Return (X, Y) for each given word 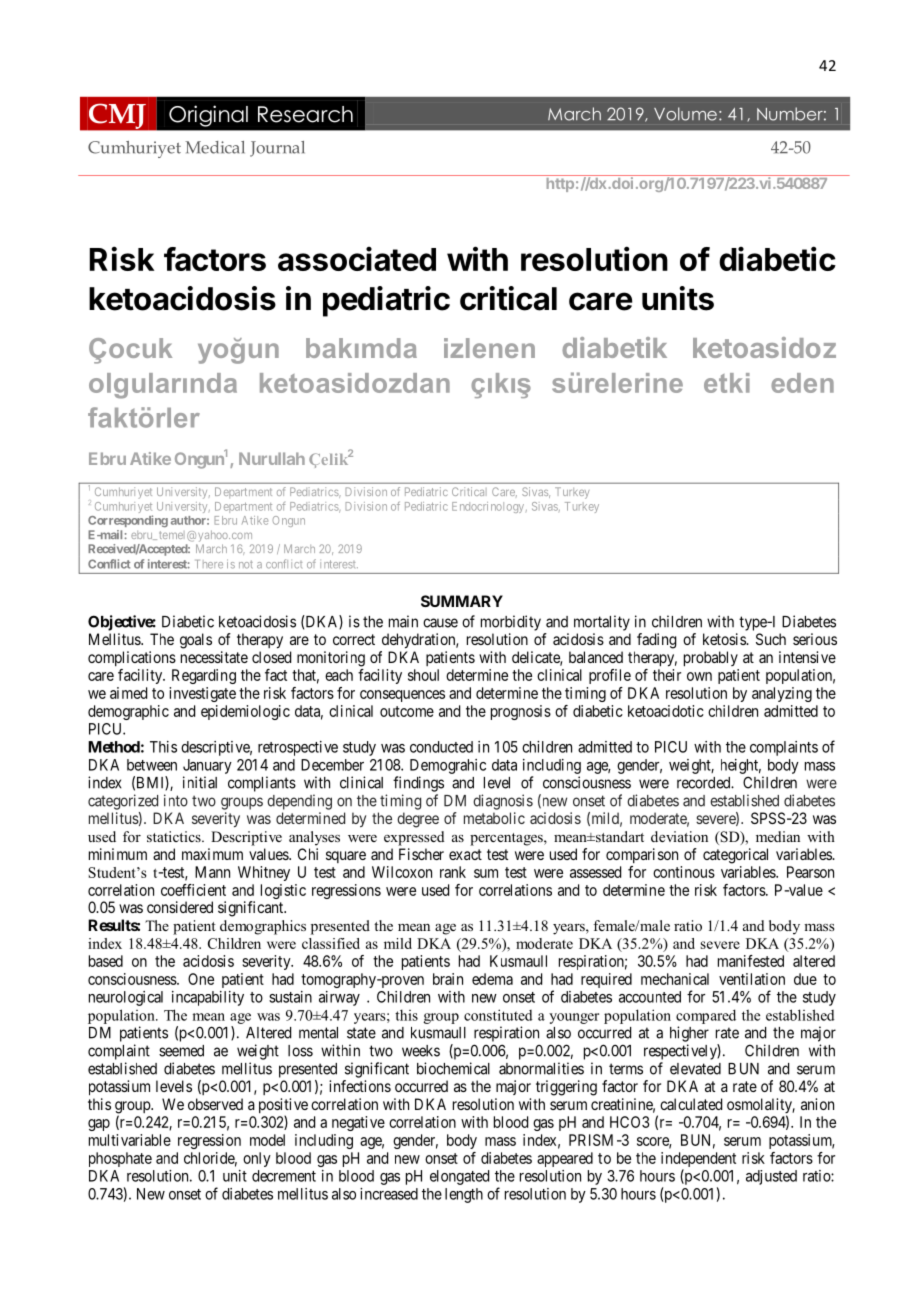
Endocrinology (488, 507)
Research (305, 114)
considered (180, 907)
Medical (215, 147)
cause (440, 623)
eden (802, 383)
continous (684, 872)
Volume (685, 114)
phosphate (120, 1159)
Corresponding (128, 521)
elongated (459, 1177)
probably (711, 659)
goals (196, 641)
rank (453, 872)
